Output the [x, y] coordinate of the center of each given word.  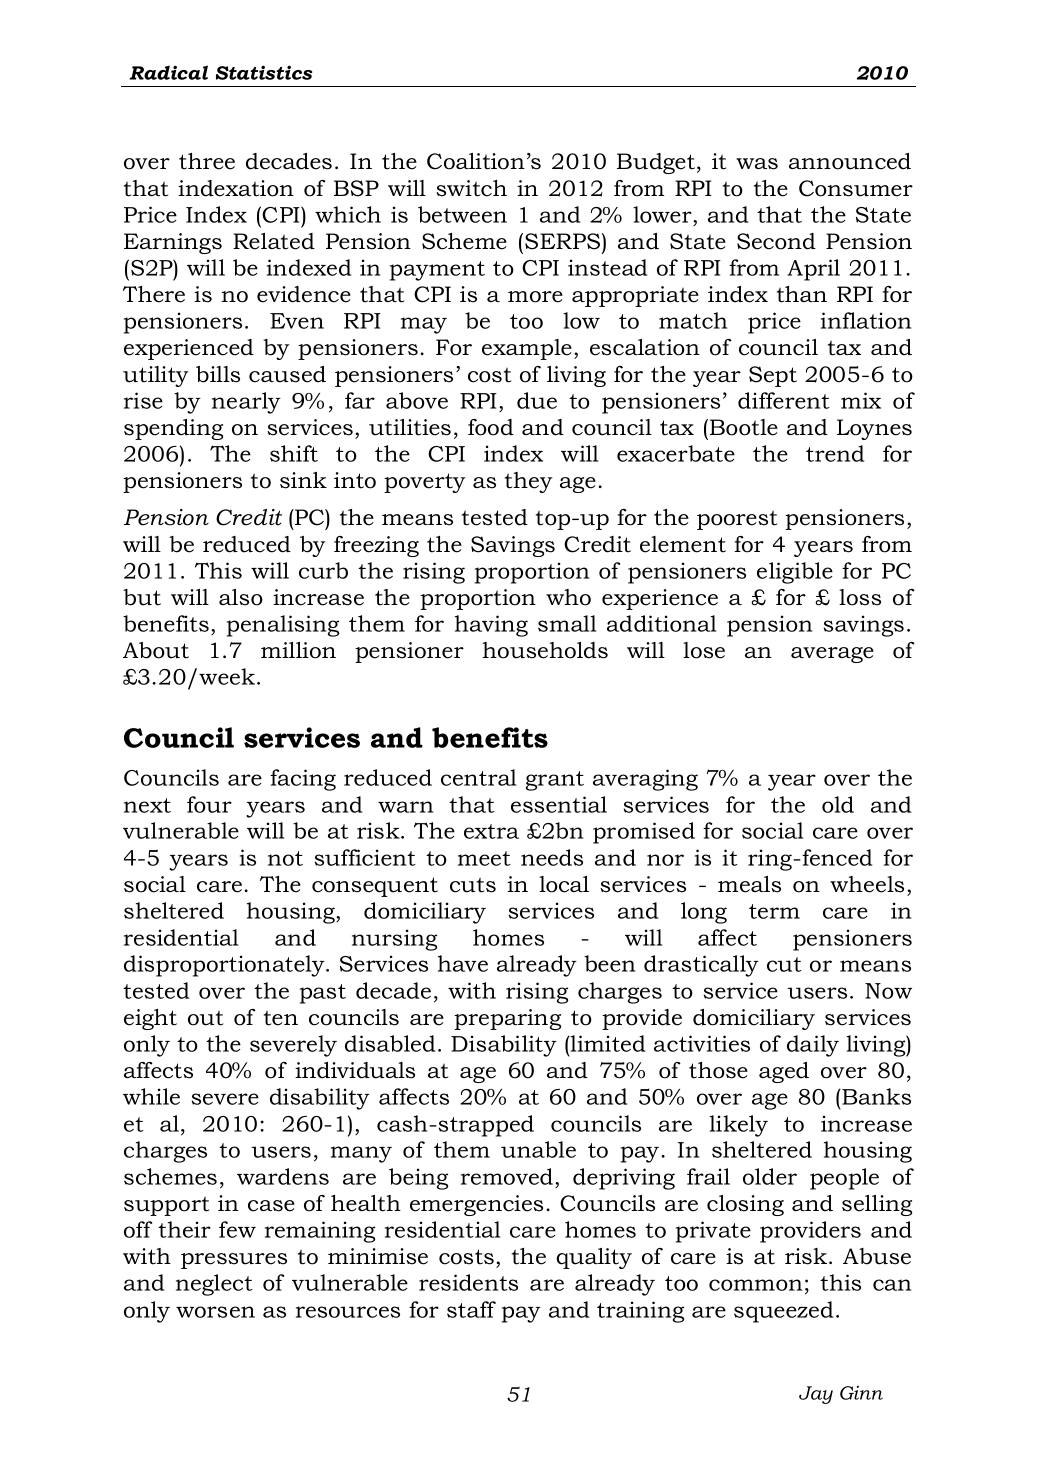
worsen [215, 1312]
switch [471, 188]
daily [813, 1046]
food [491, 427]
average [832, 655]
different [784, 400]
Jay [816, 1395]
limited [607, 1043]
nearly [246, 403]
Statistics [264, 72]
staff [471, 1309]
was [757, 164]
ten [281, 1018]
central [478, 777]
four [209, 804]
